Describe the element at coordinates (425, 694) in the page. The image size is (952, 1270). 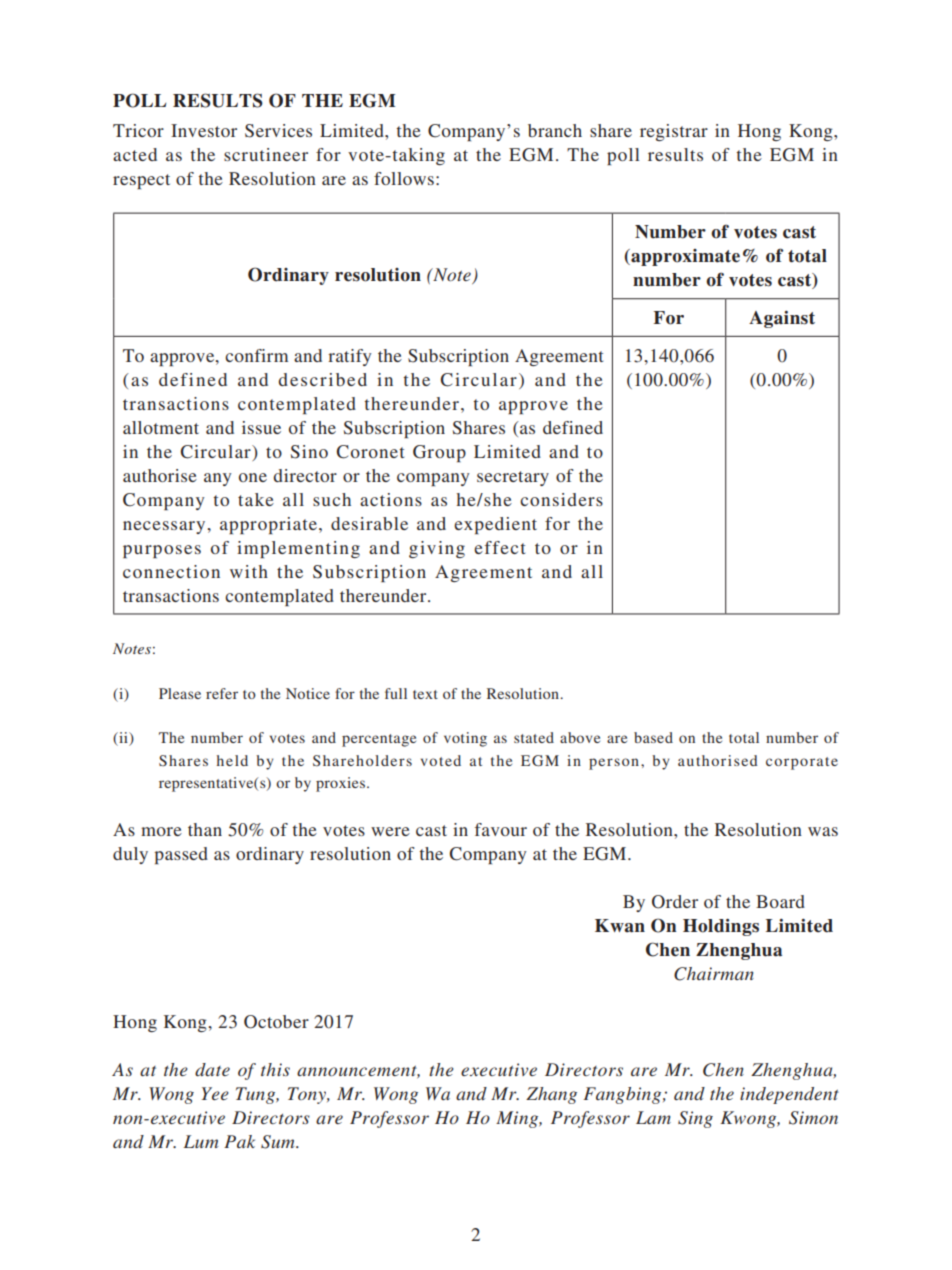
I see `text` at that location.
